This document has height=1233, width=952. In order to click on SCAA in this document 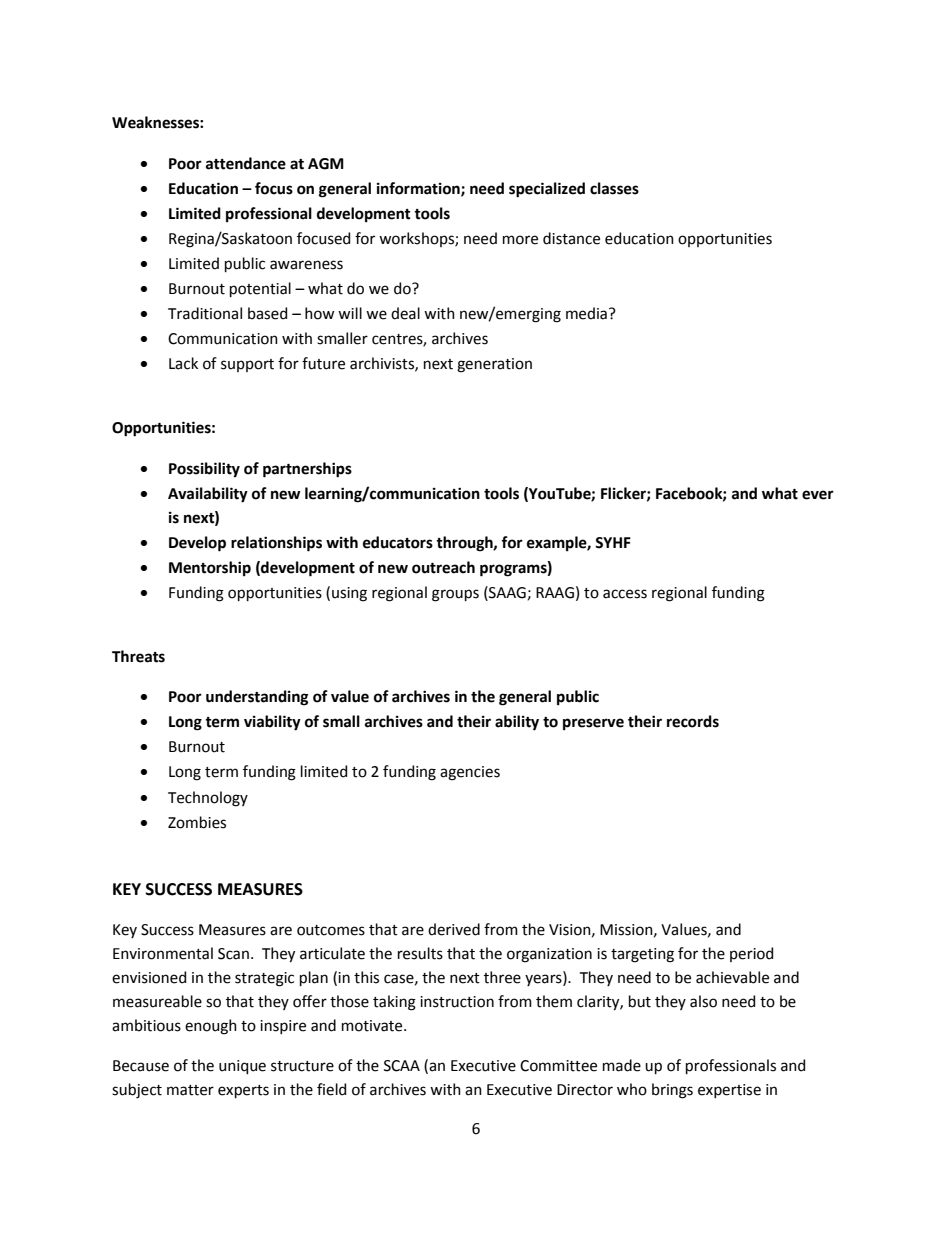, I will do `click(402, 1066)`.
